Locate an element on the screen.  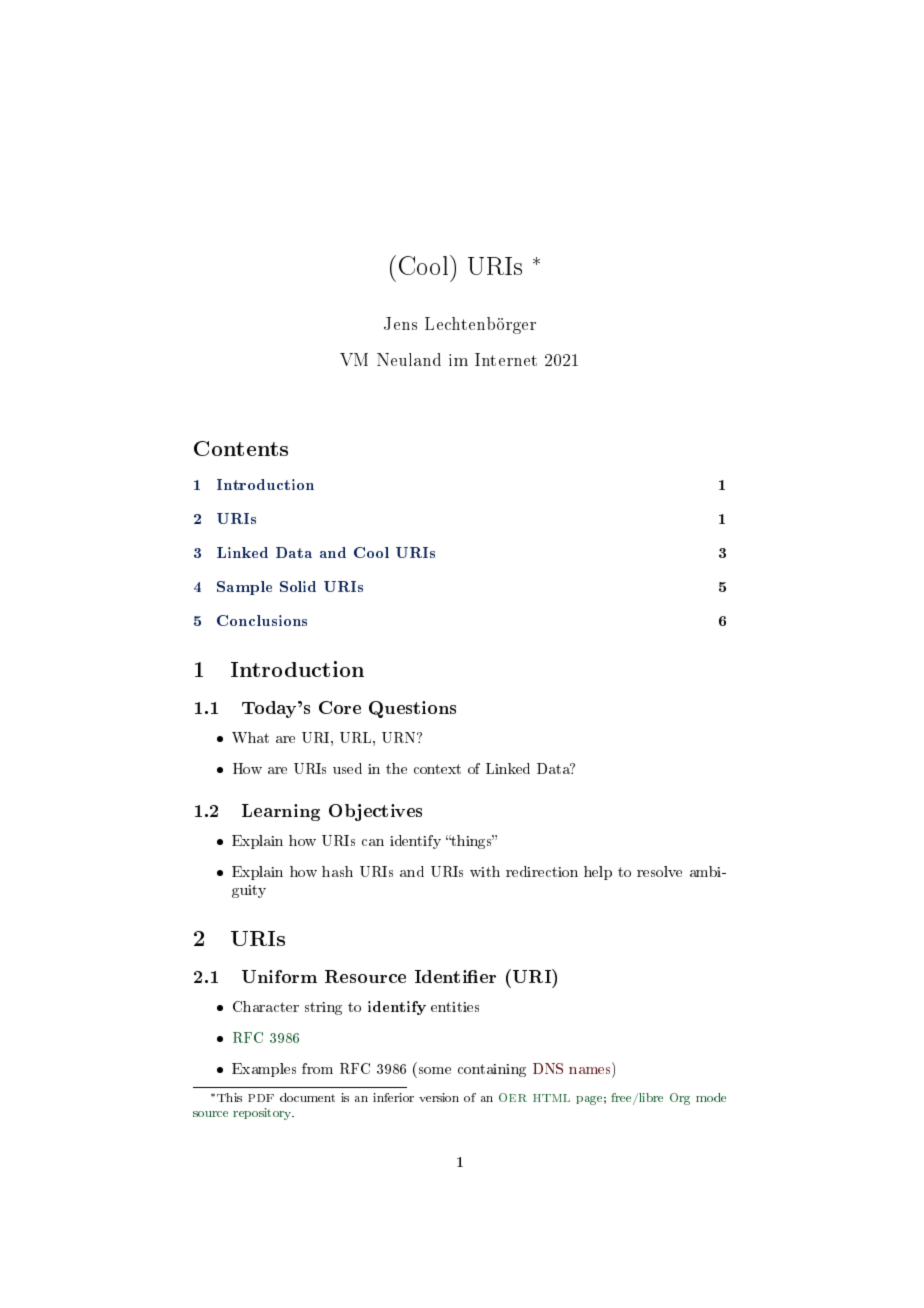
with is located at coordinates (485, 871).
